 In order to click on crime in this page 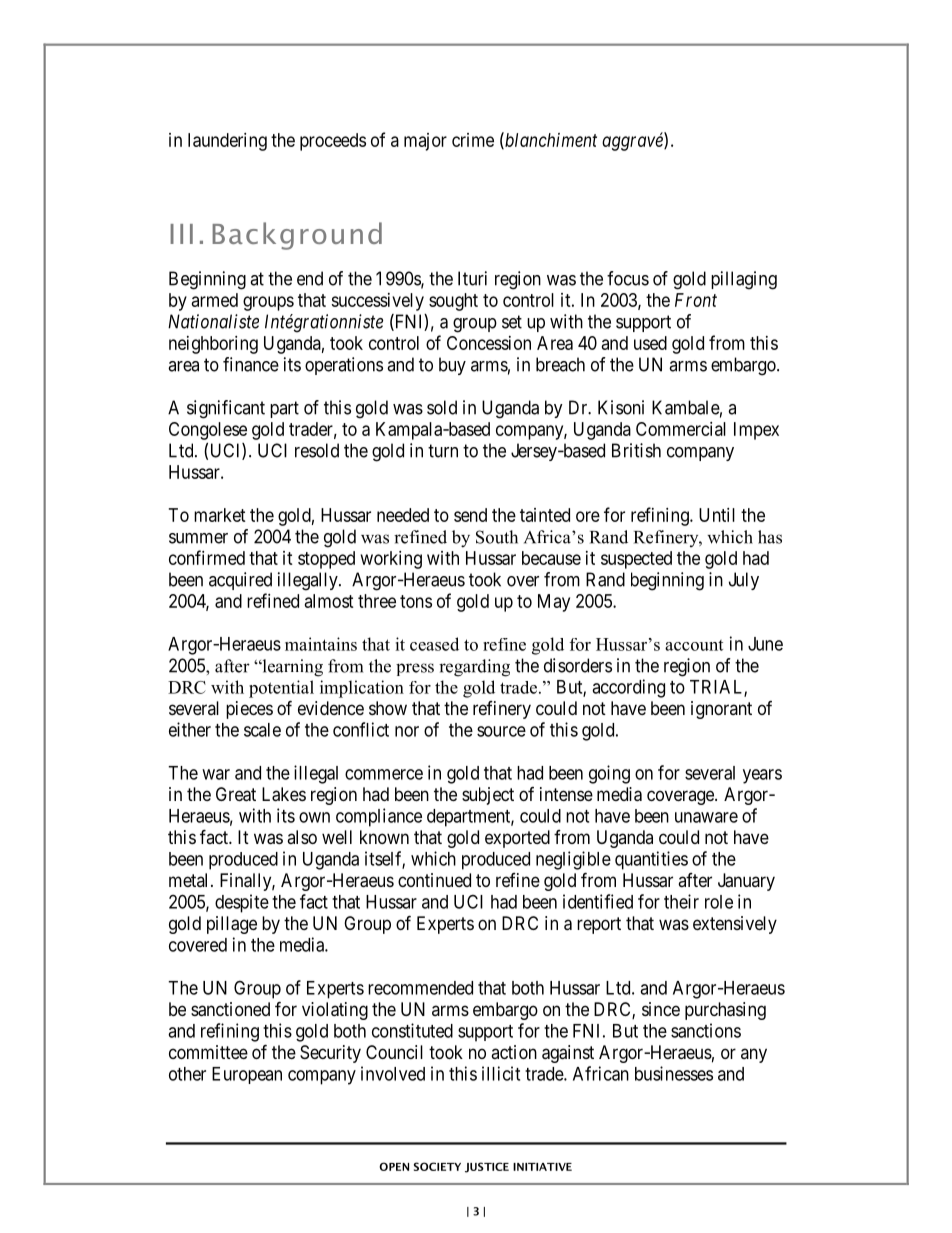, I will do `click(473, 140)`.
